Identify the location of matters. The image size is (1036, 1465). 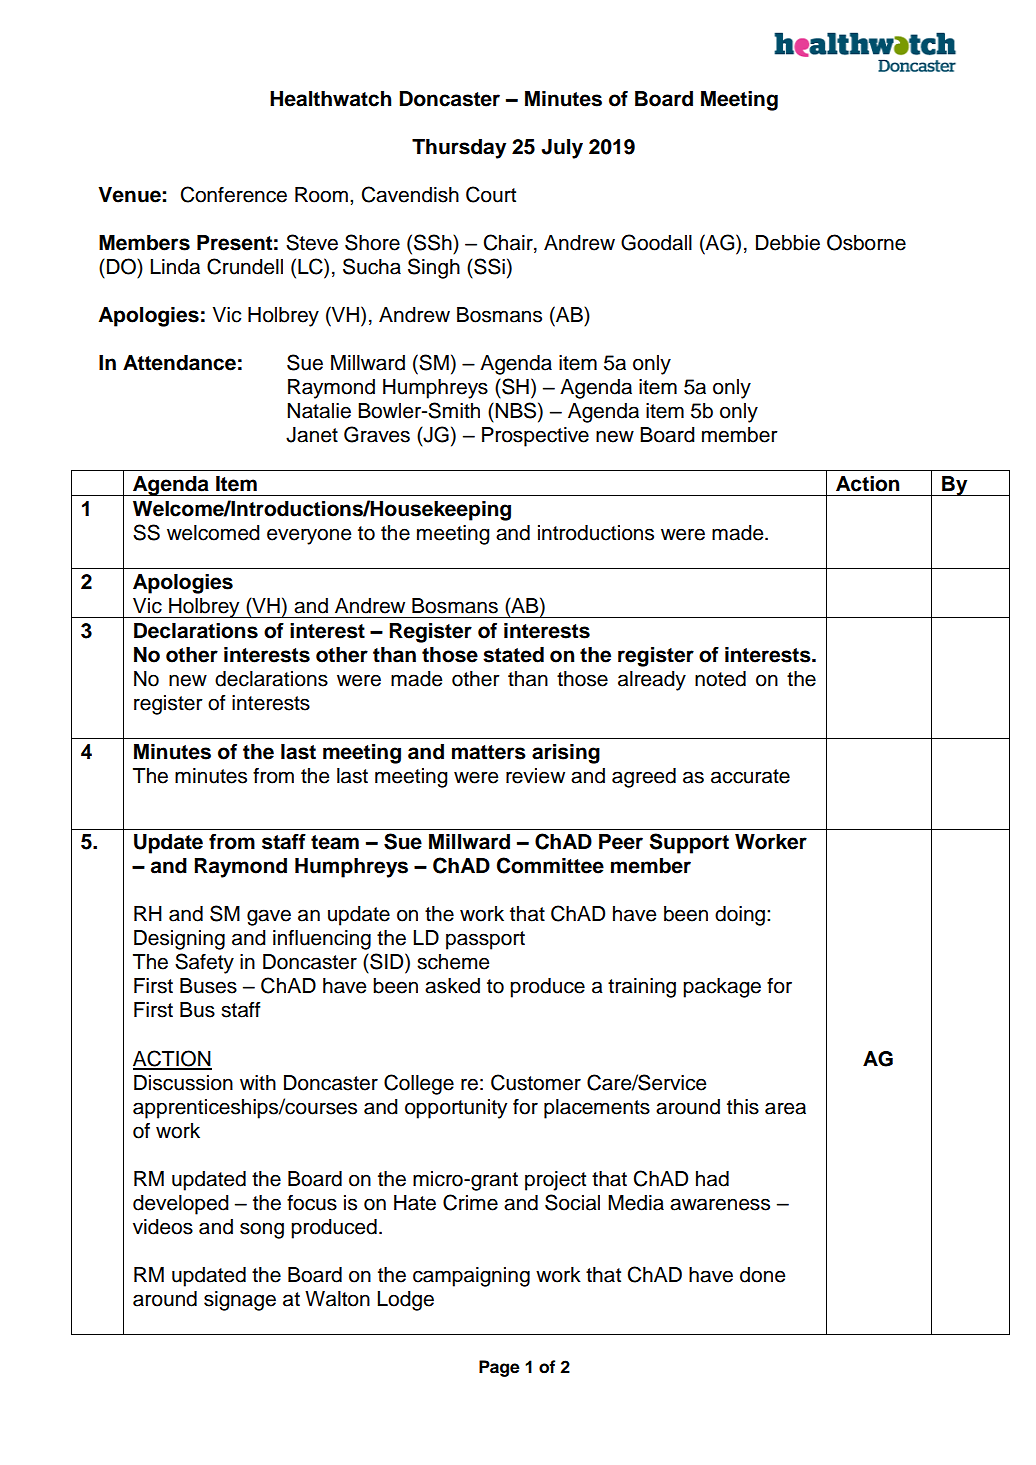
(489, 752).
